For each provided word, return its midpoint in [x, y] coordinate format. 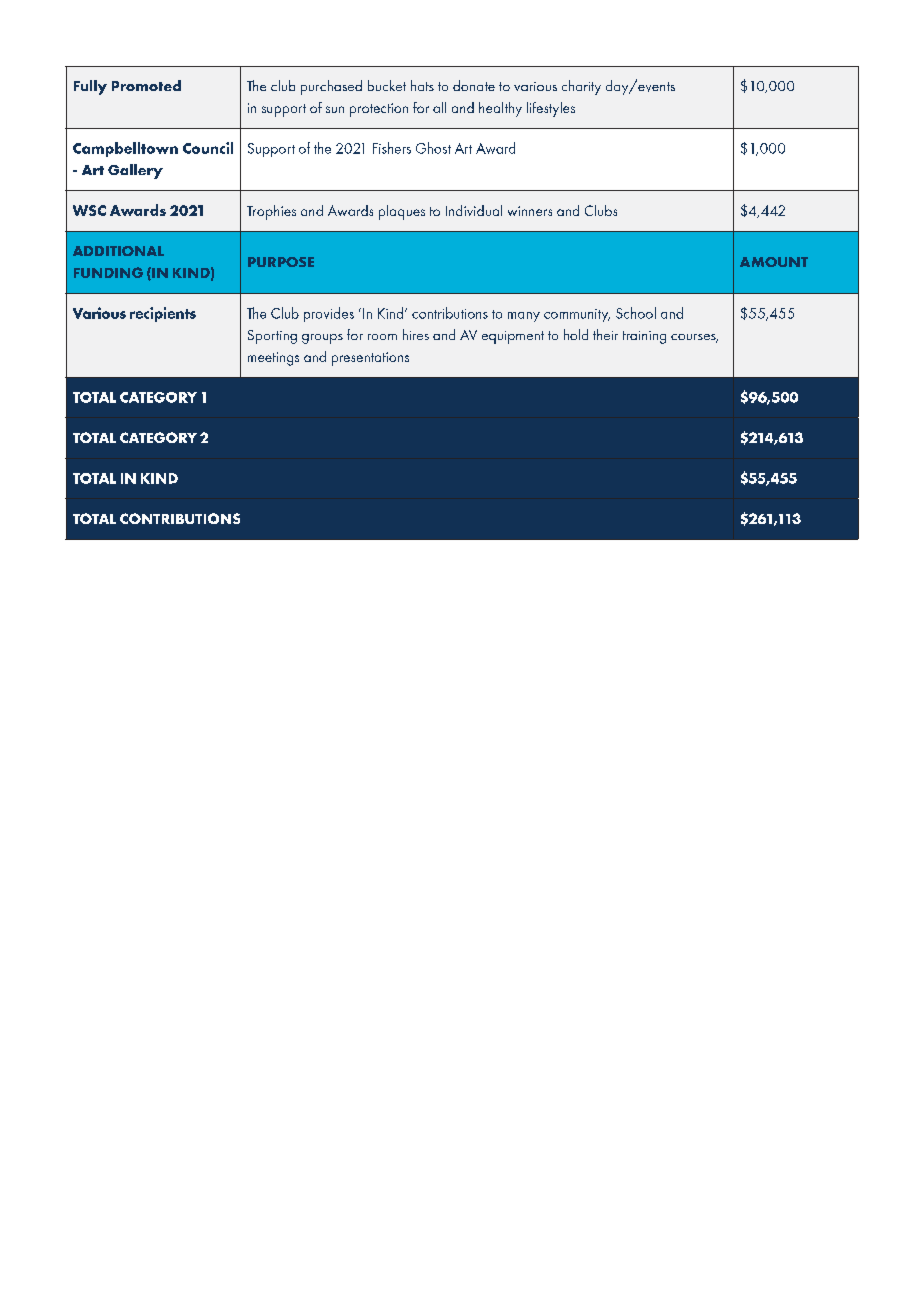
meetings [273, 359]
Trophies [271, 212]
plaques [402, 212]
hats [422, 85]
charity [581, 87]
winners [530, 211]
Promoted [146, 85]
